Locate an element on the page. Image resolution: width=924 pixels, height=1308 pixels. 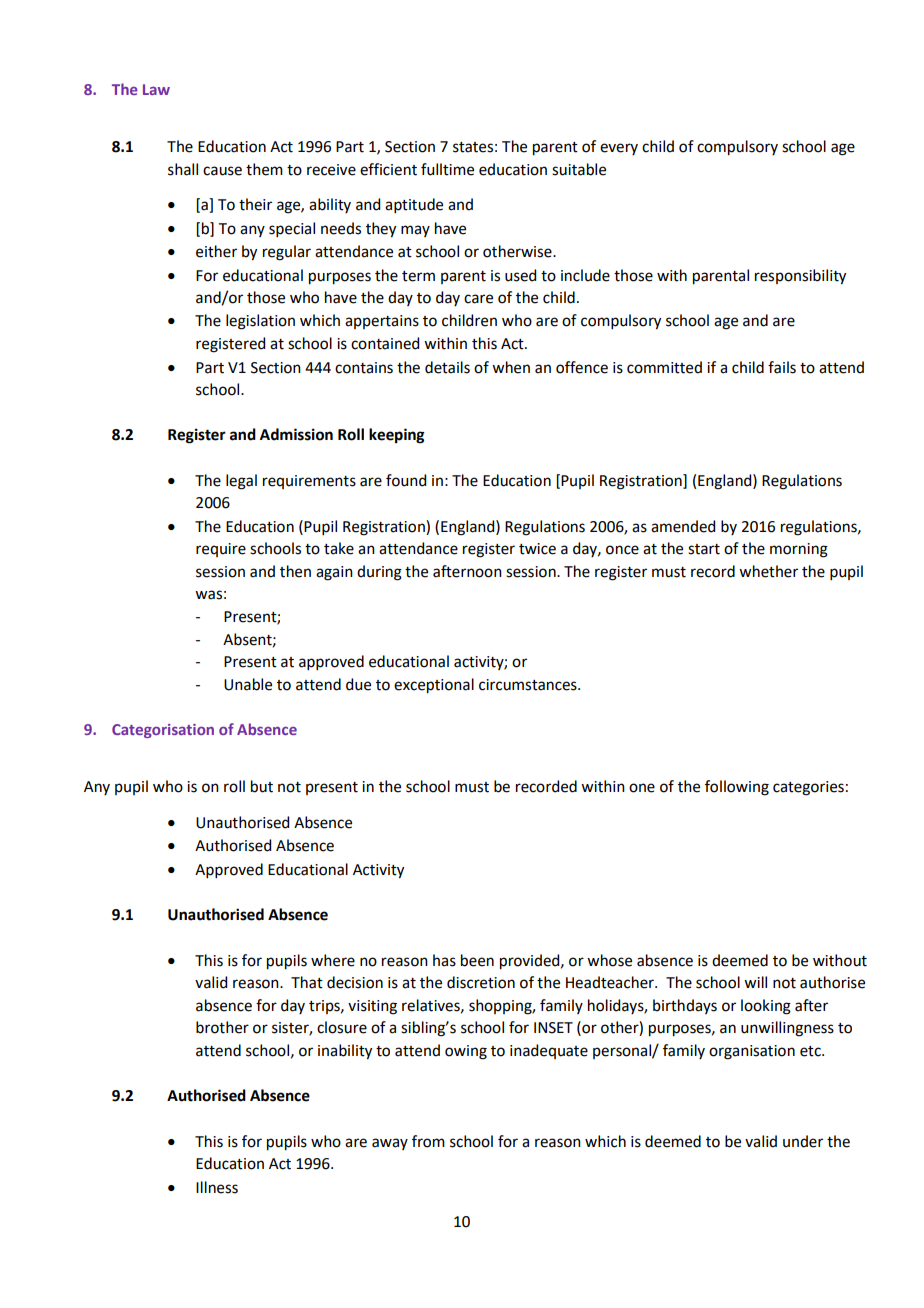
legislation is located at coordinates (260, 322).
